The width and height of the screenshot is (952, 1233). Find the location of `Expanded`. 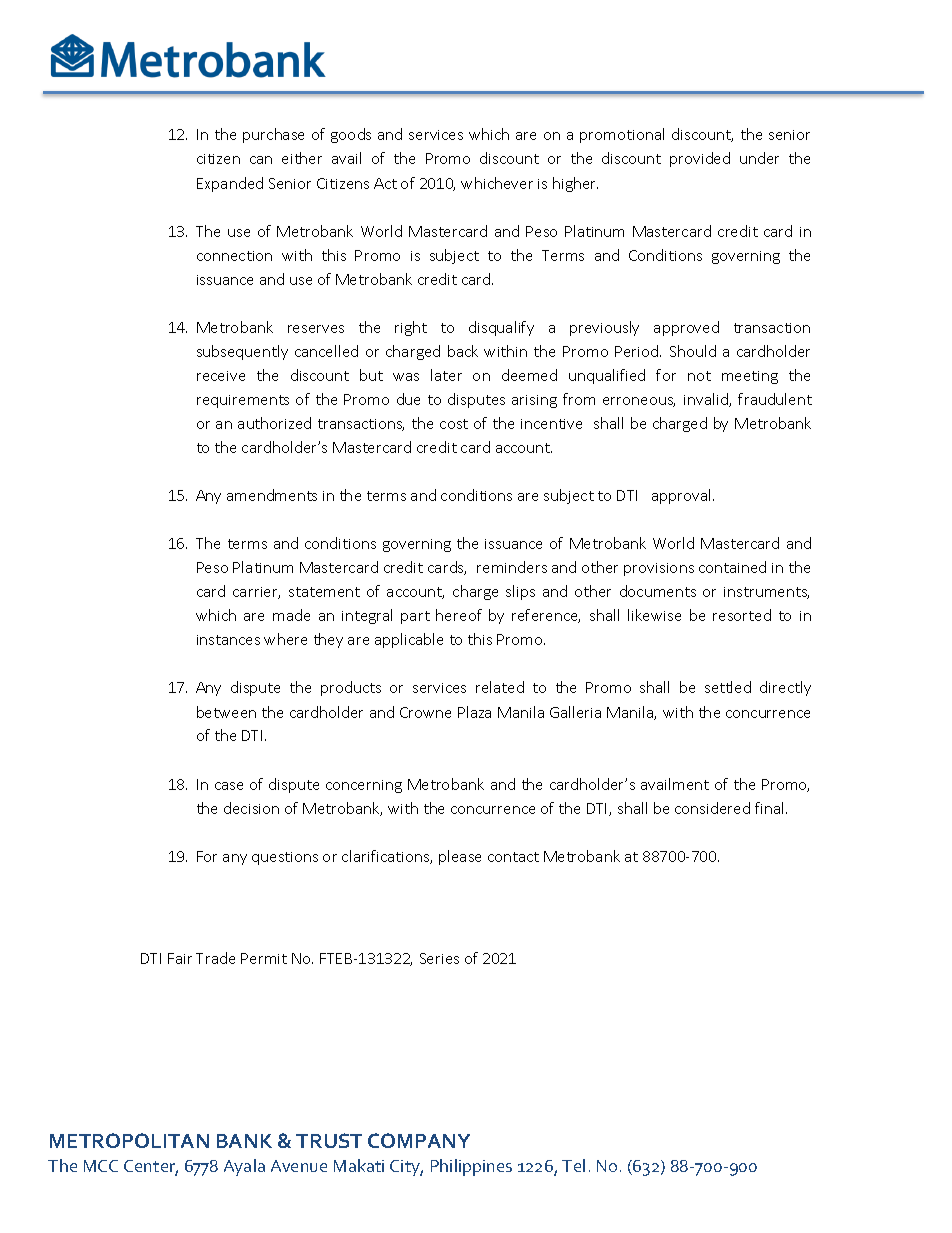

Expanded is located at coordinates (230, 184).
